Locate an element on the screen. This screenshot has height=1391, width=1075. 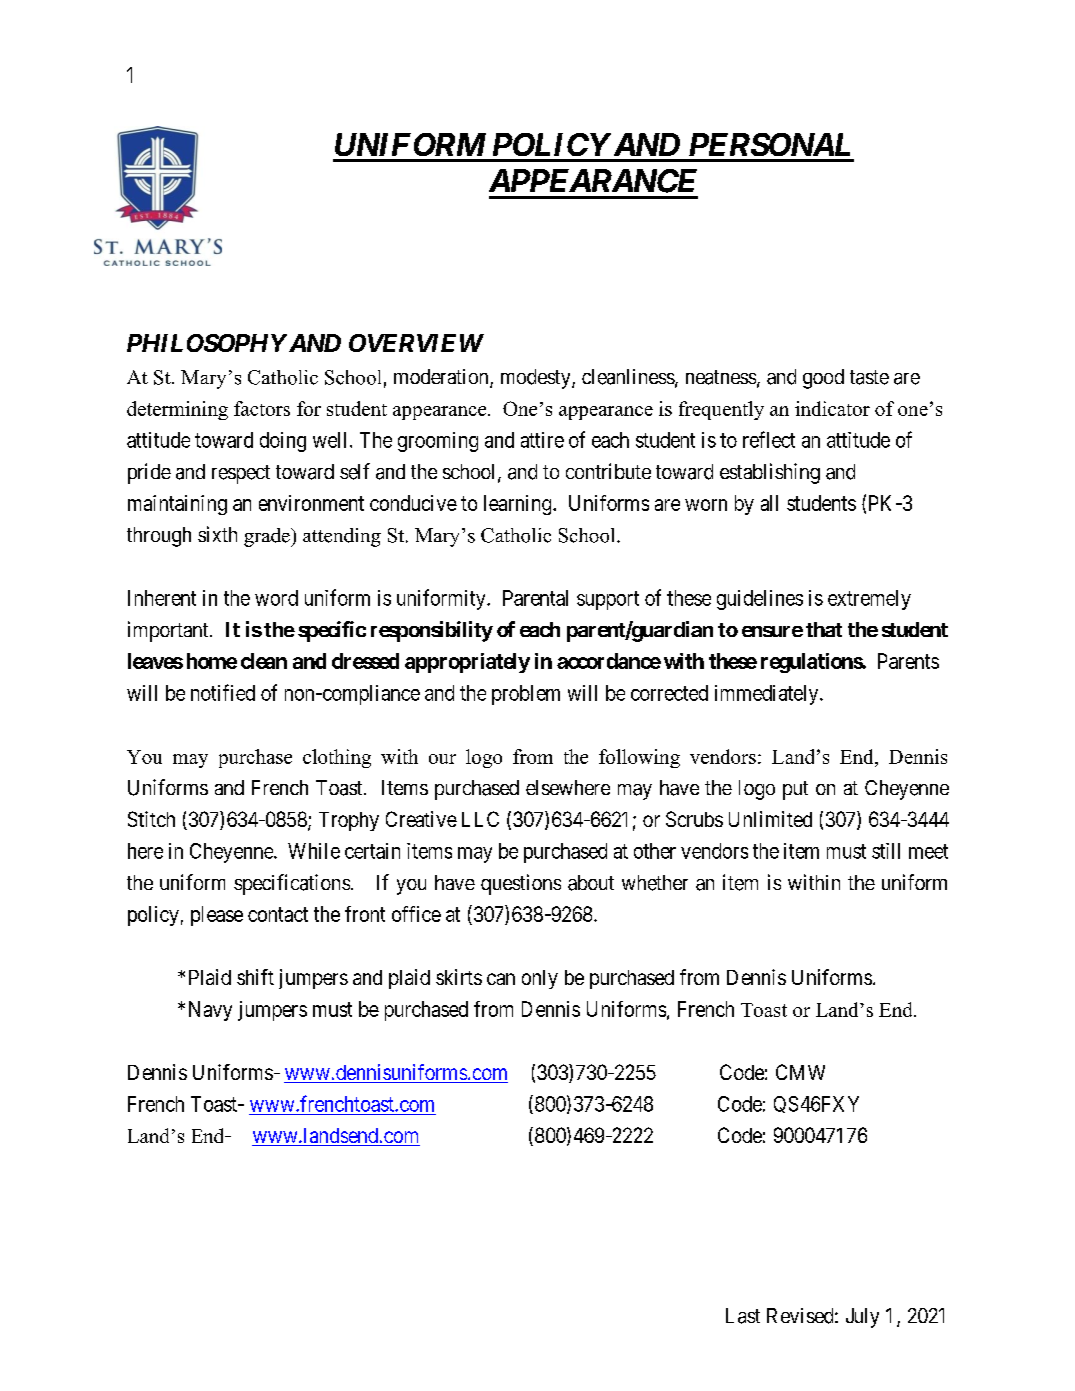
LLC is located at coordinates (480, 819).
